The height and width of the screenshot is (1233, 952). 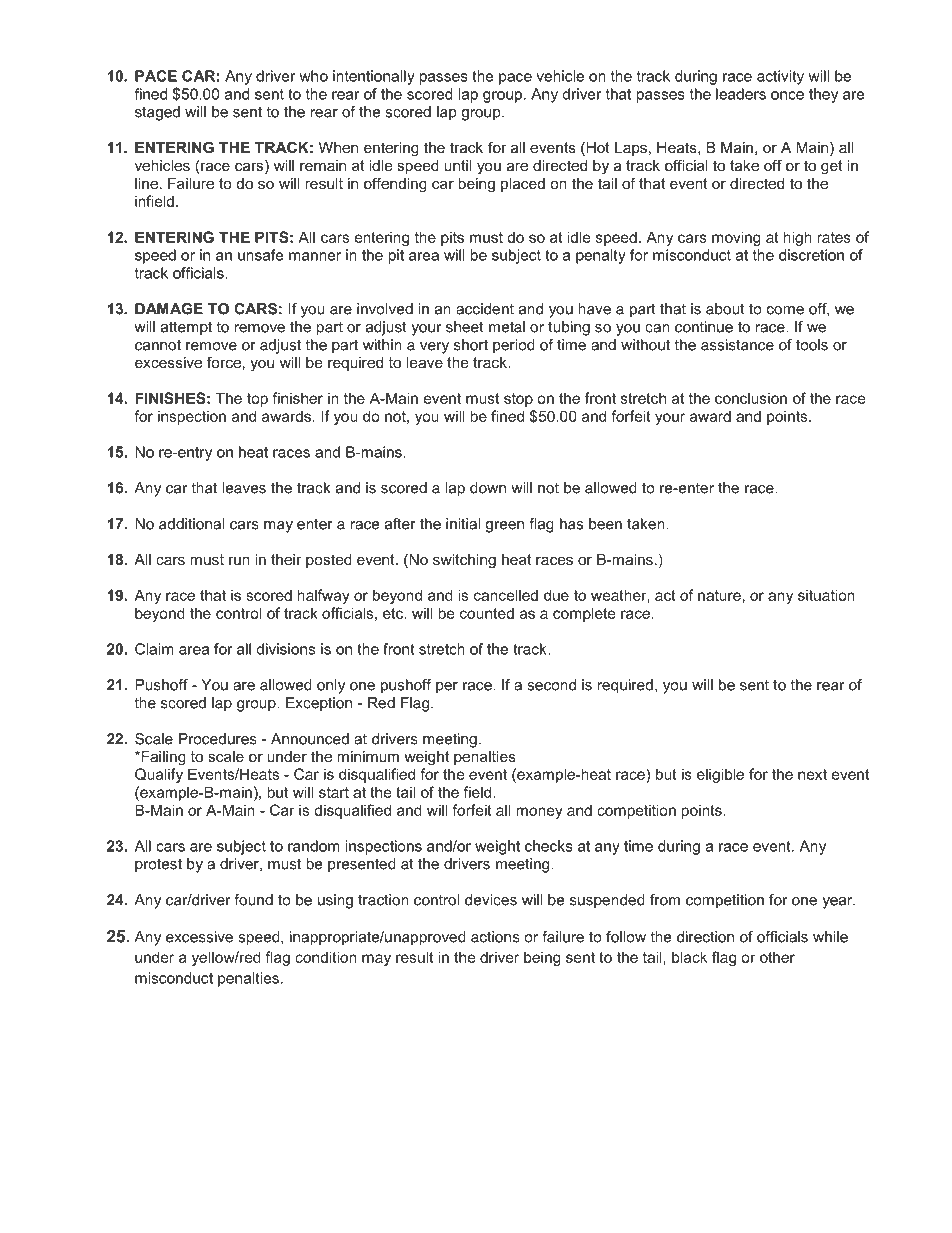 I want to click on divisions, so click(x=285, y=649).
